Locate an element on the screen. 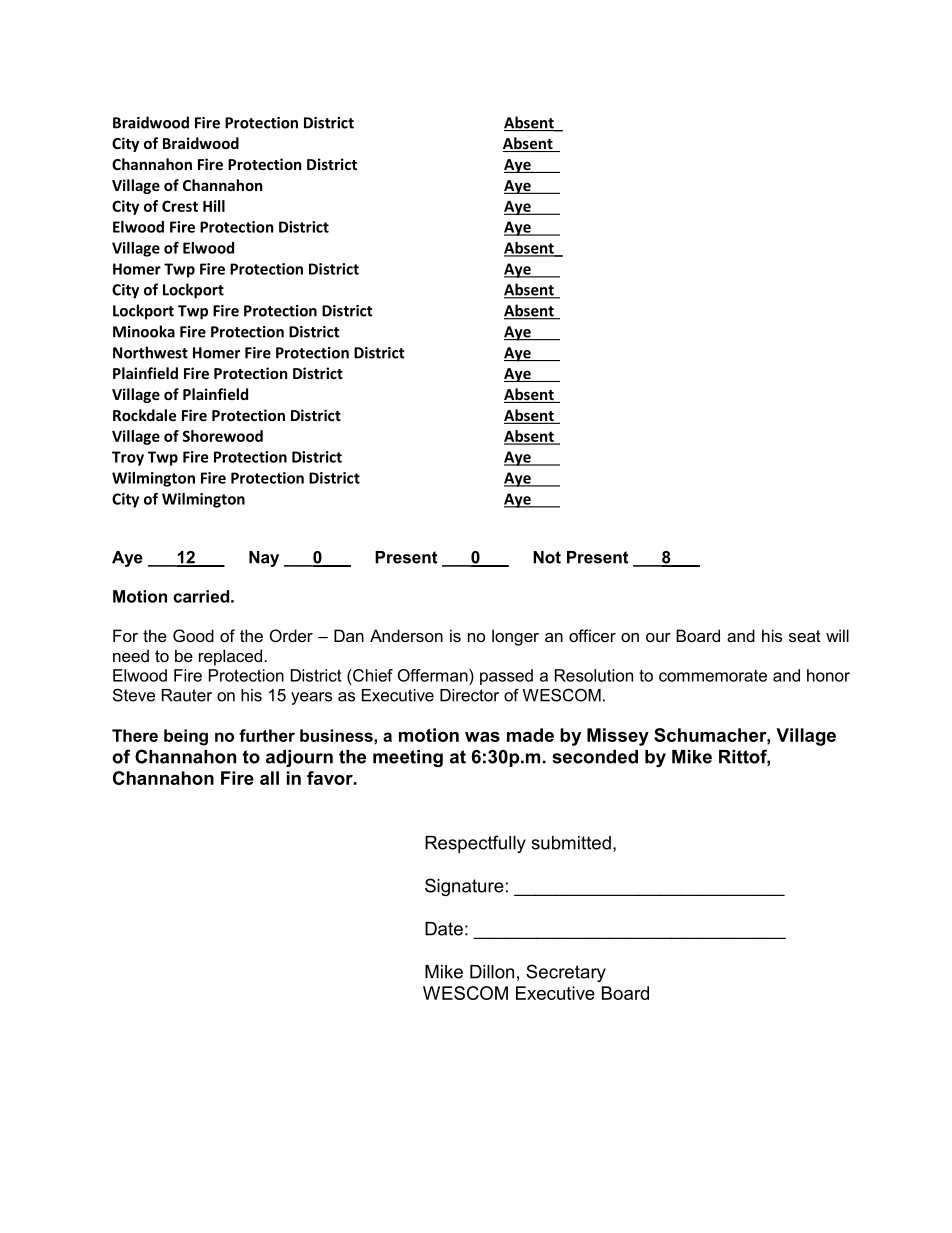 The height and width of the screenshot is (1233, 952). Hill is located at coordinates (214, 206).
